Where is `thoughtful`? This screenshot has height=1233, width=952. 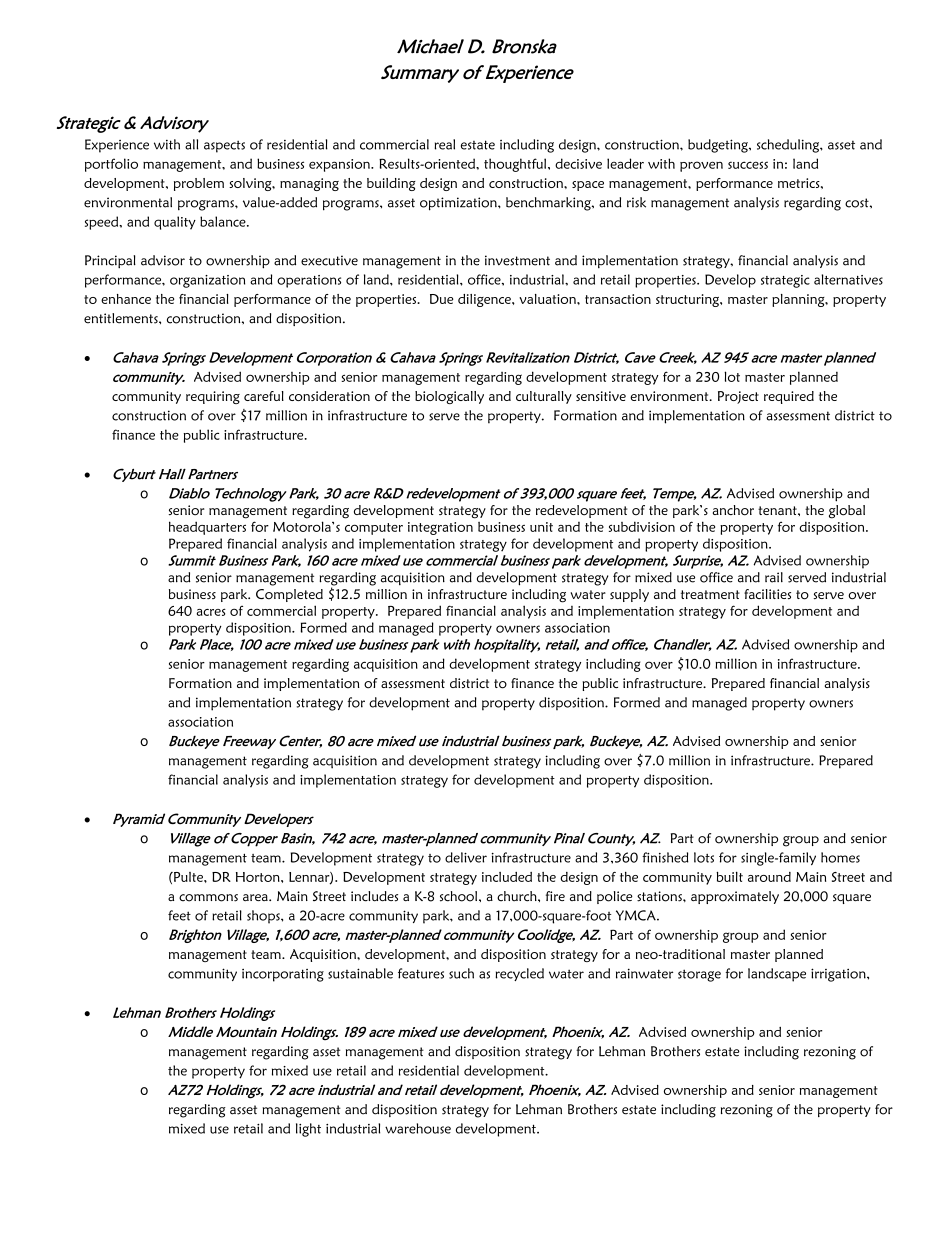 thoughtful is located at coordinates (516, 165).
